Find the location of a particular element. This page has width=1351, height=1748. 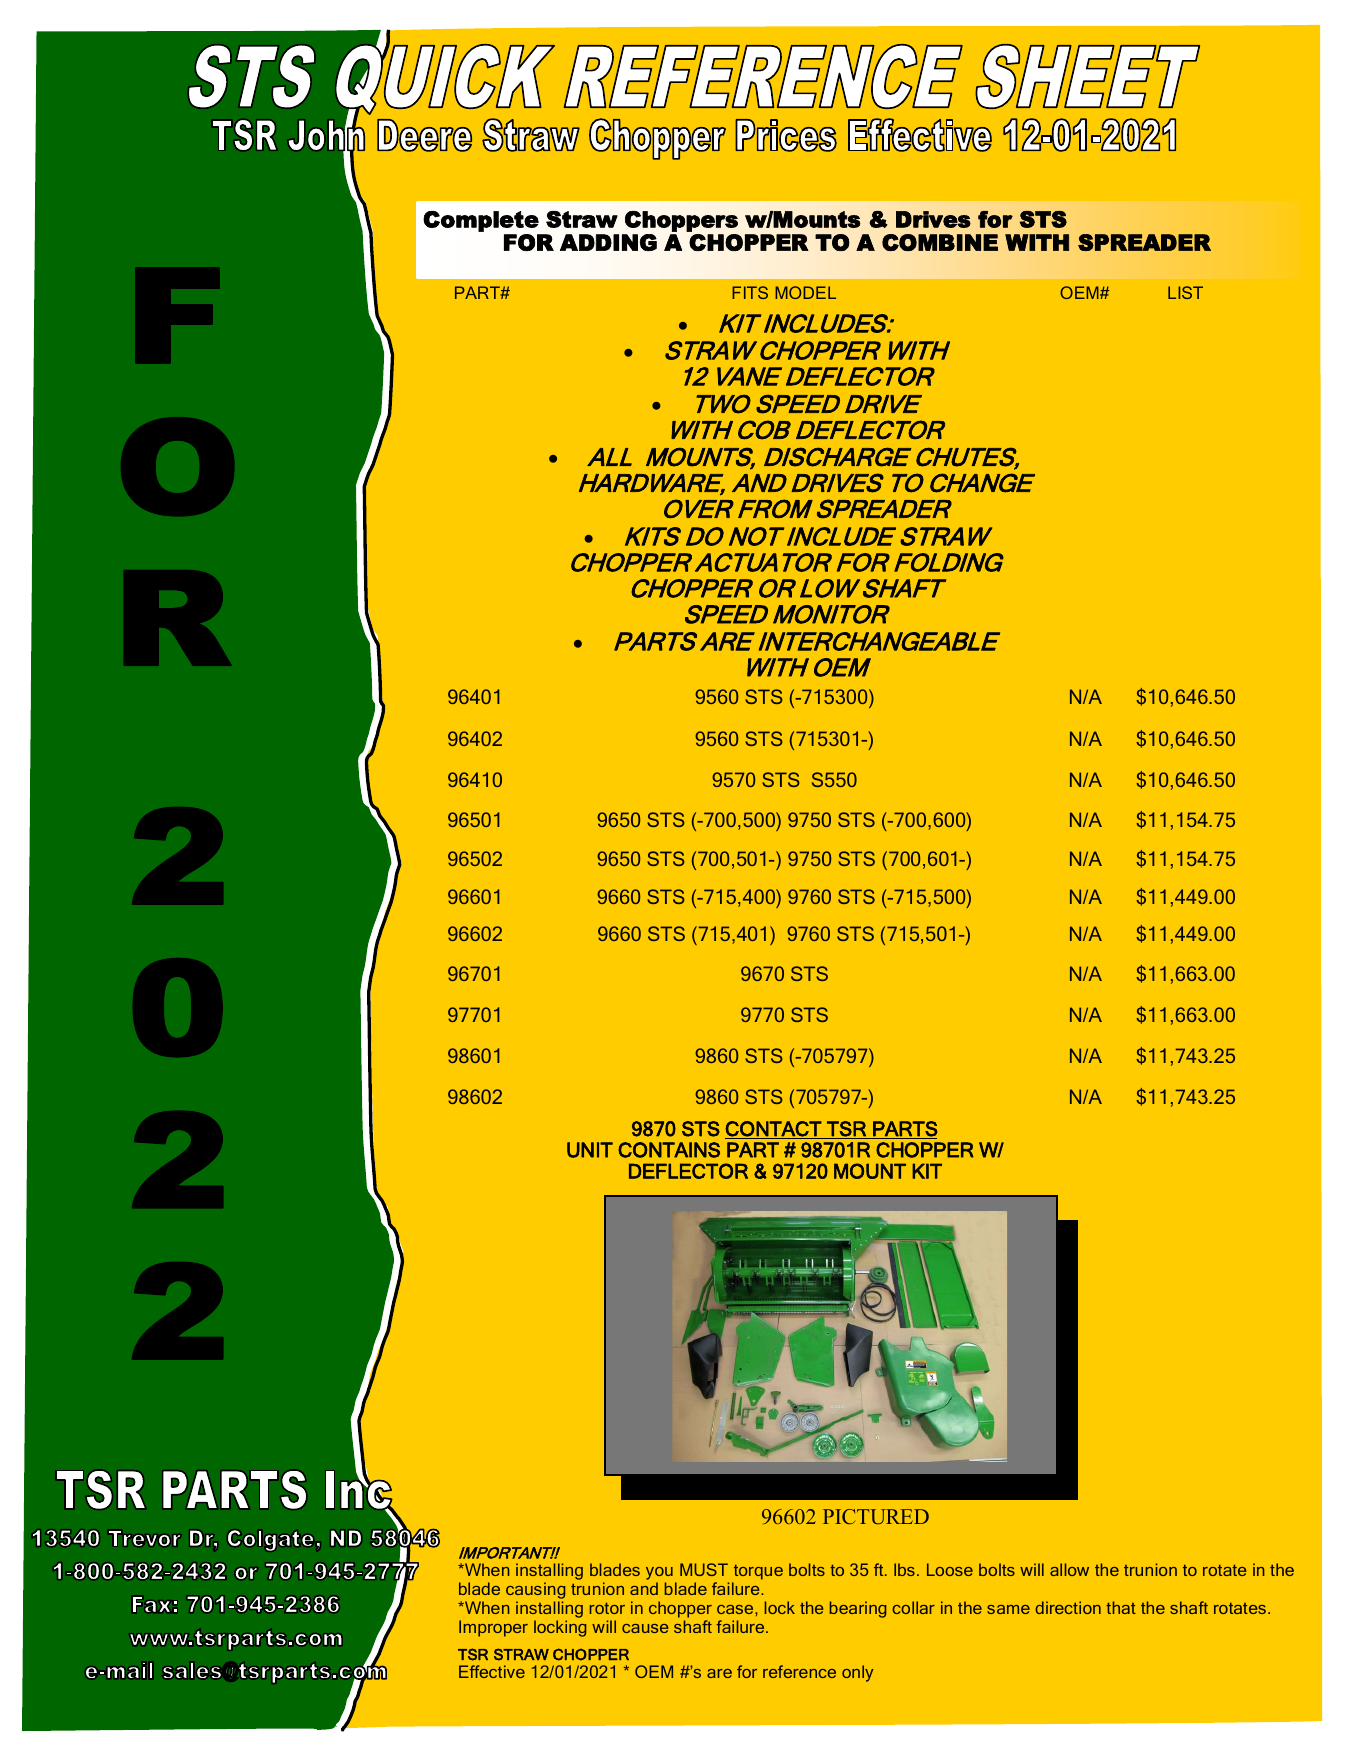

that is located at coordinates (1121, 1607).
